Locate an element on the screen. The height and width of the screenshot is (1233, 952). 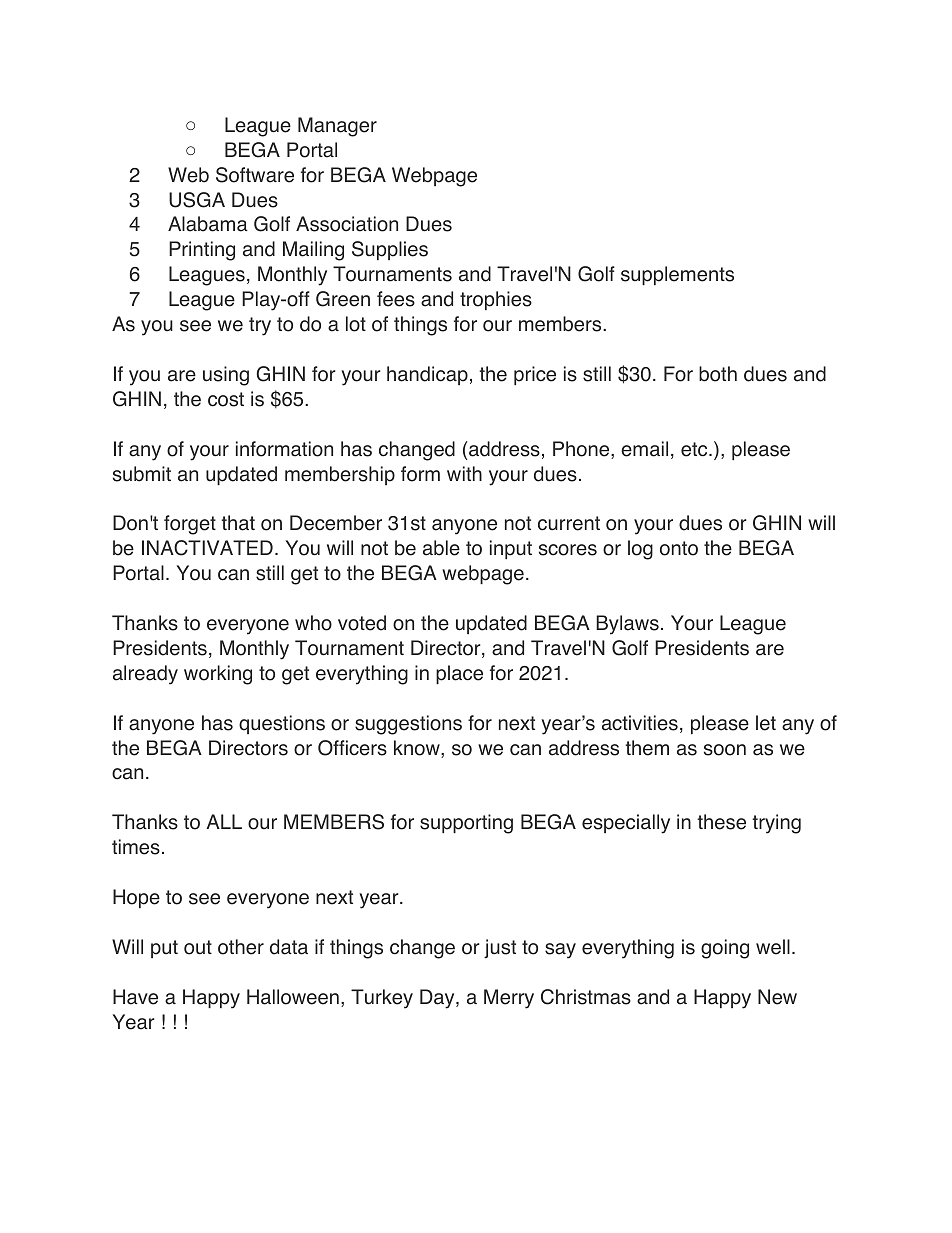
Manager is located at coordinates (337, 127).
